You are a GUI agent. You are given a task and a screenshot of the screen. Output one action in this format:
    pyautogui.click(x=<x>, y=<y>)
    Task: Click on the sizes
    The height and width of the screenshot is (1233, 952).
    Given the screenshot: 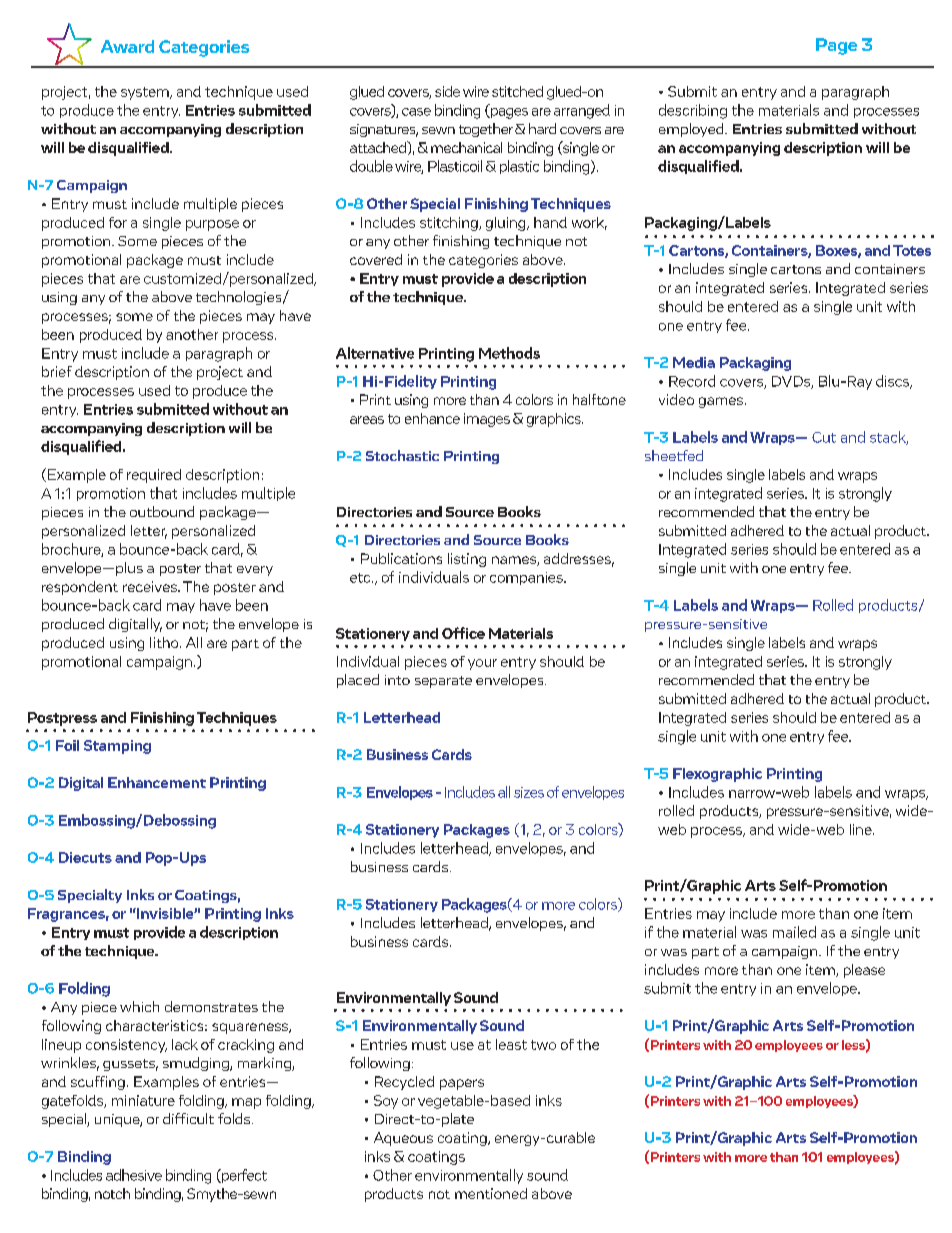 What is the action you would take?
    pyautogui.click(x=529, y=792)
